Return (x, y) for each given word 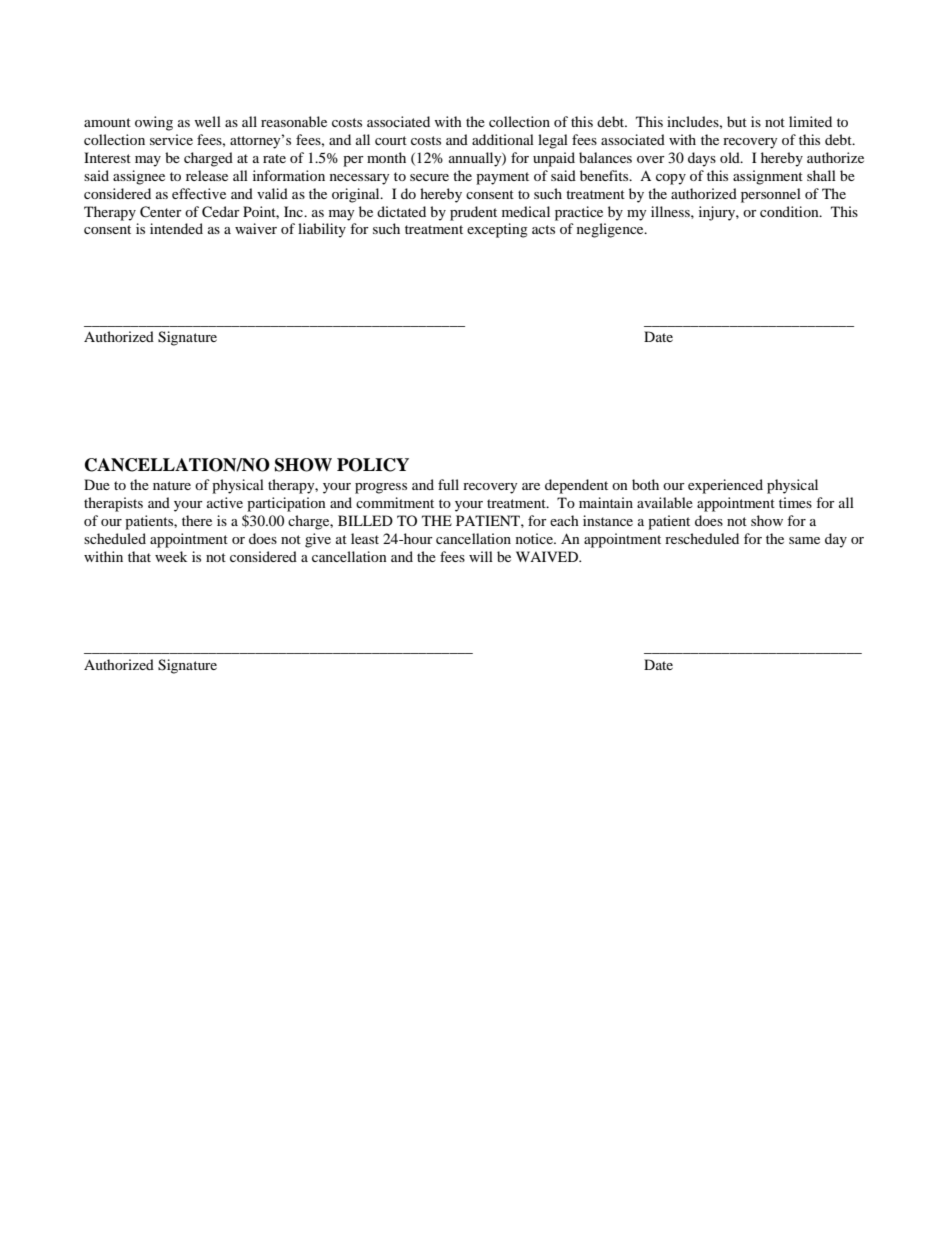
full (448, 484)
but (737, 121)
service (171, 139)
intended (176, 228)
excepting (497, 230)
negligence (611, 230)
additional (503, 139)
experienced (725, 486)
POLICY (373, 465)
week (171, 556)
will (481, 556)
